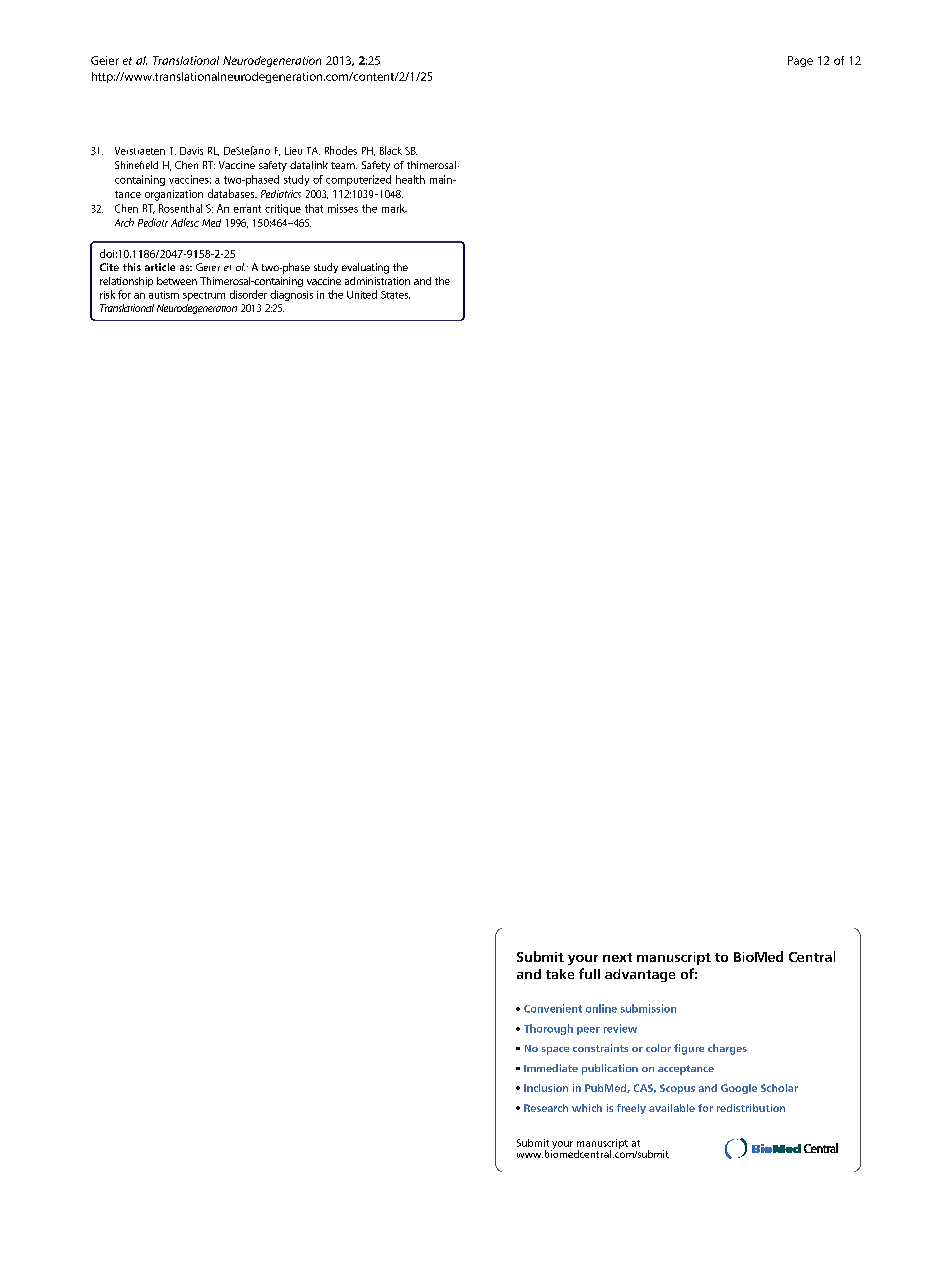 The image size is (952, 1270). What do you see at coordinates (560, 974) in the screenshot?
I see `take` at bounding box center [560, 974].
